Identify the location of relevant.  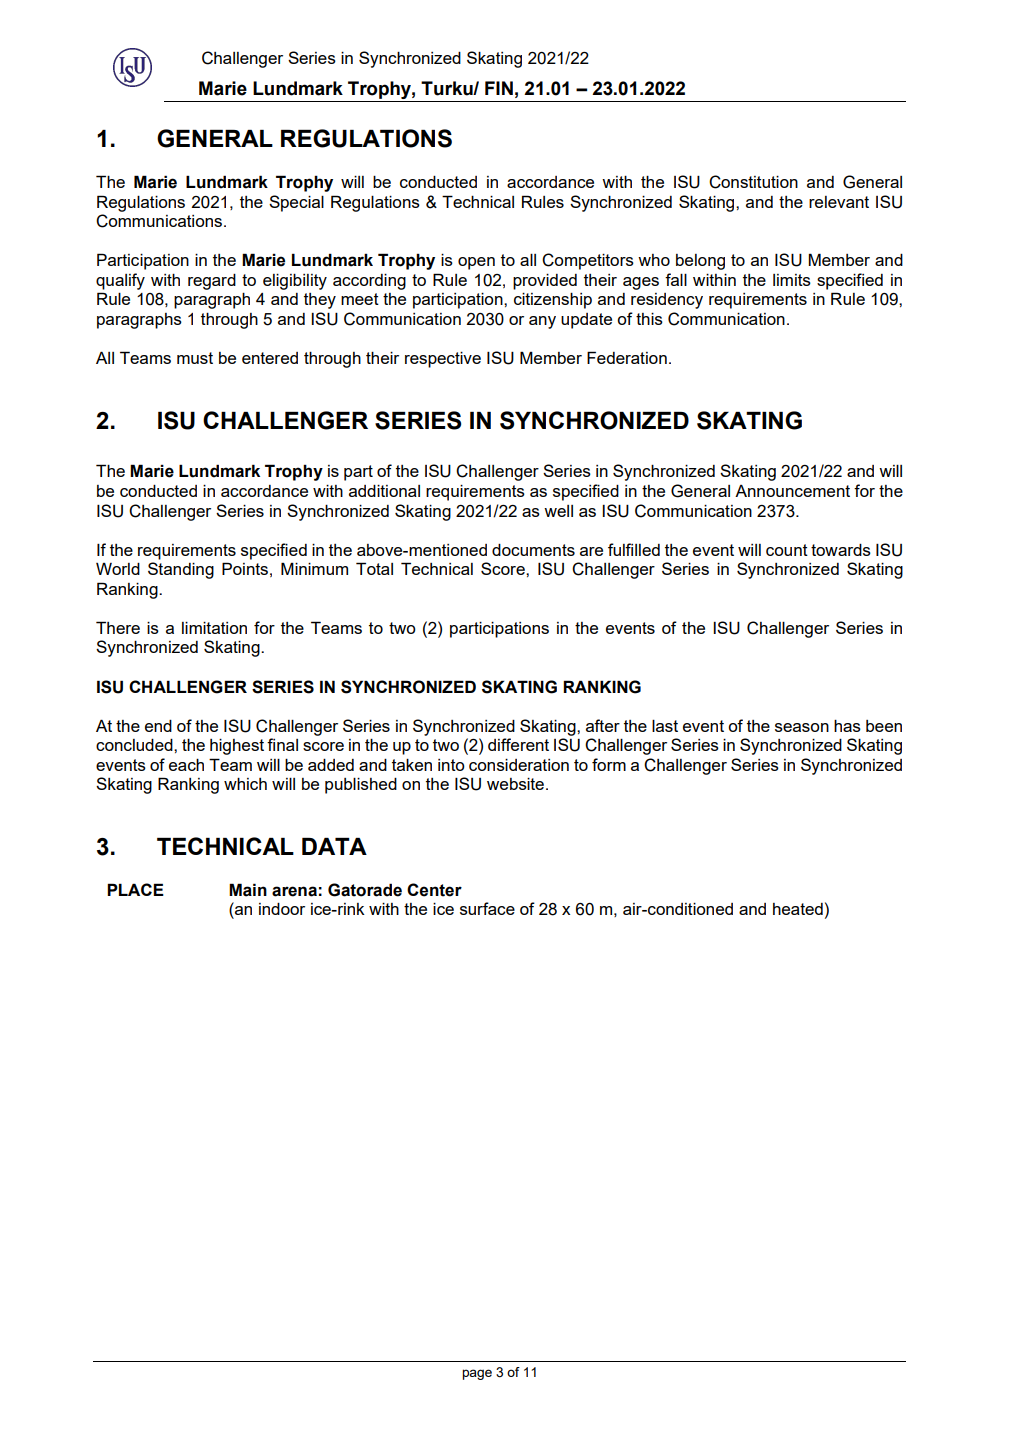
(839, 202).
